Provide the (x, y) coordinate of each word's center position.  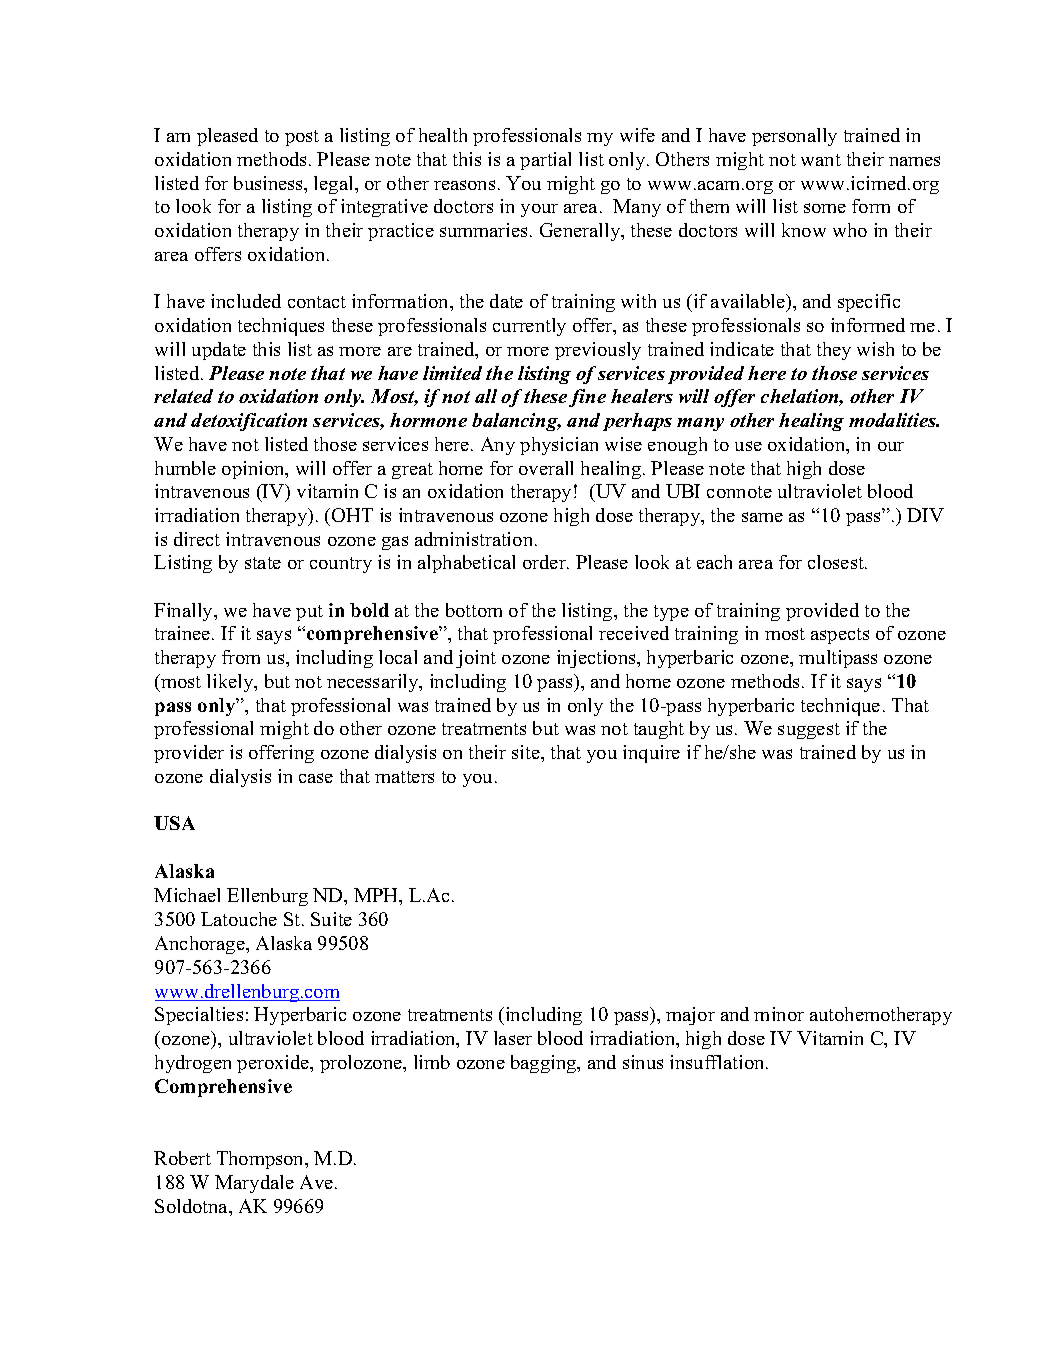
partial (545, 161)
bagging (545, 1064)
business (269, 183)
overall (546, 468)
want (821, 160)
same (762, 517)
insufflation (718, 1062)
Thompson (262, 1160)
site (527, 752)
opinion (254, 470)
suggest (809, 731)
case (316, 778)
